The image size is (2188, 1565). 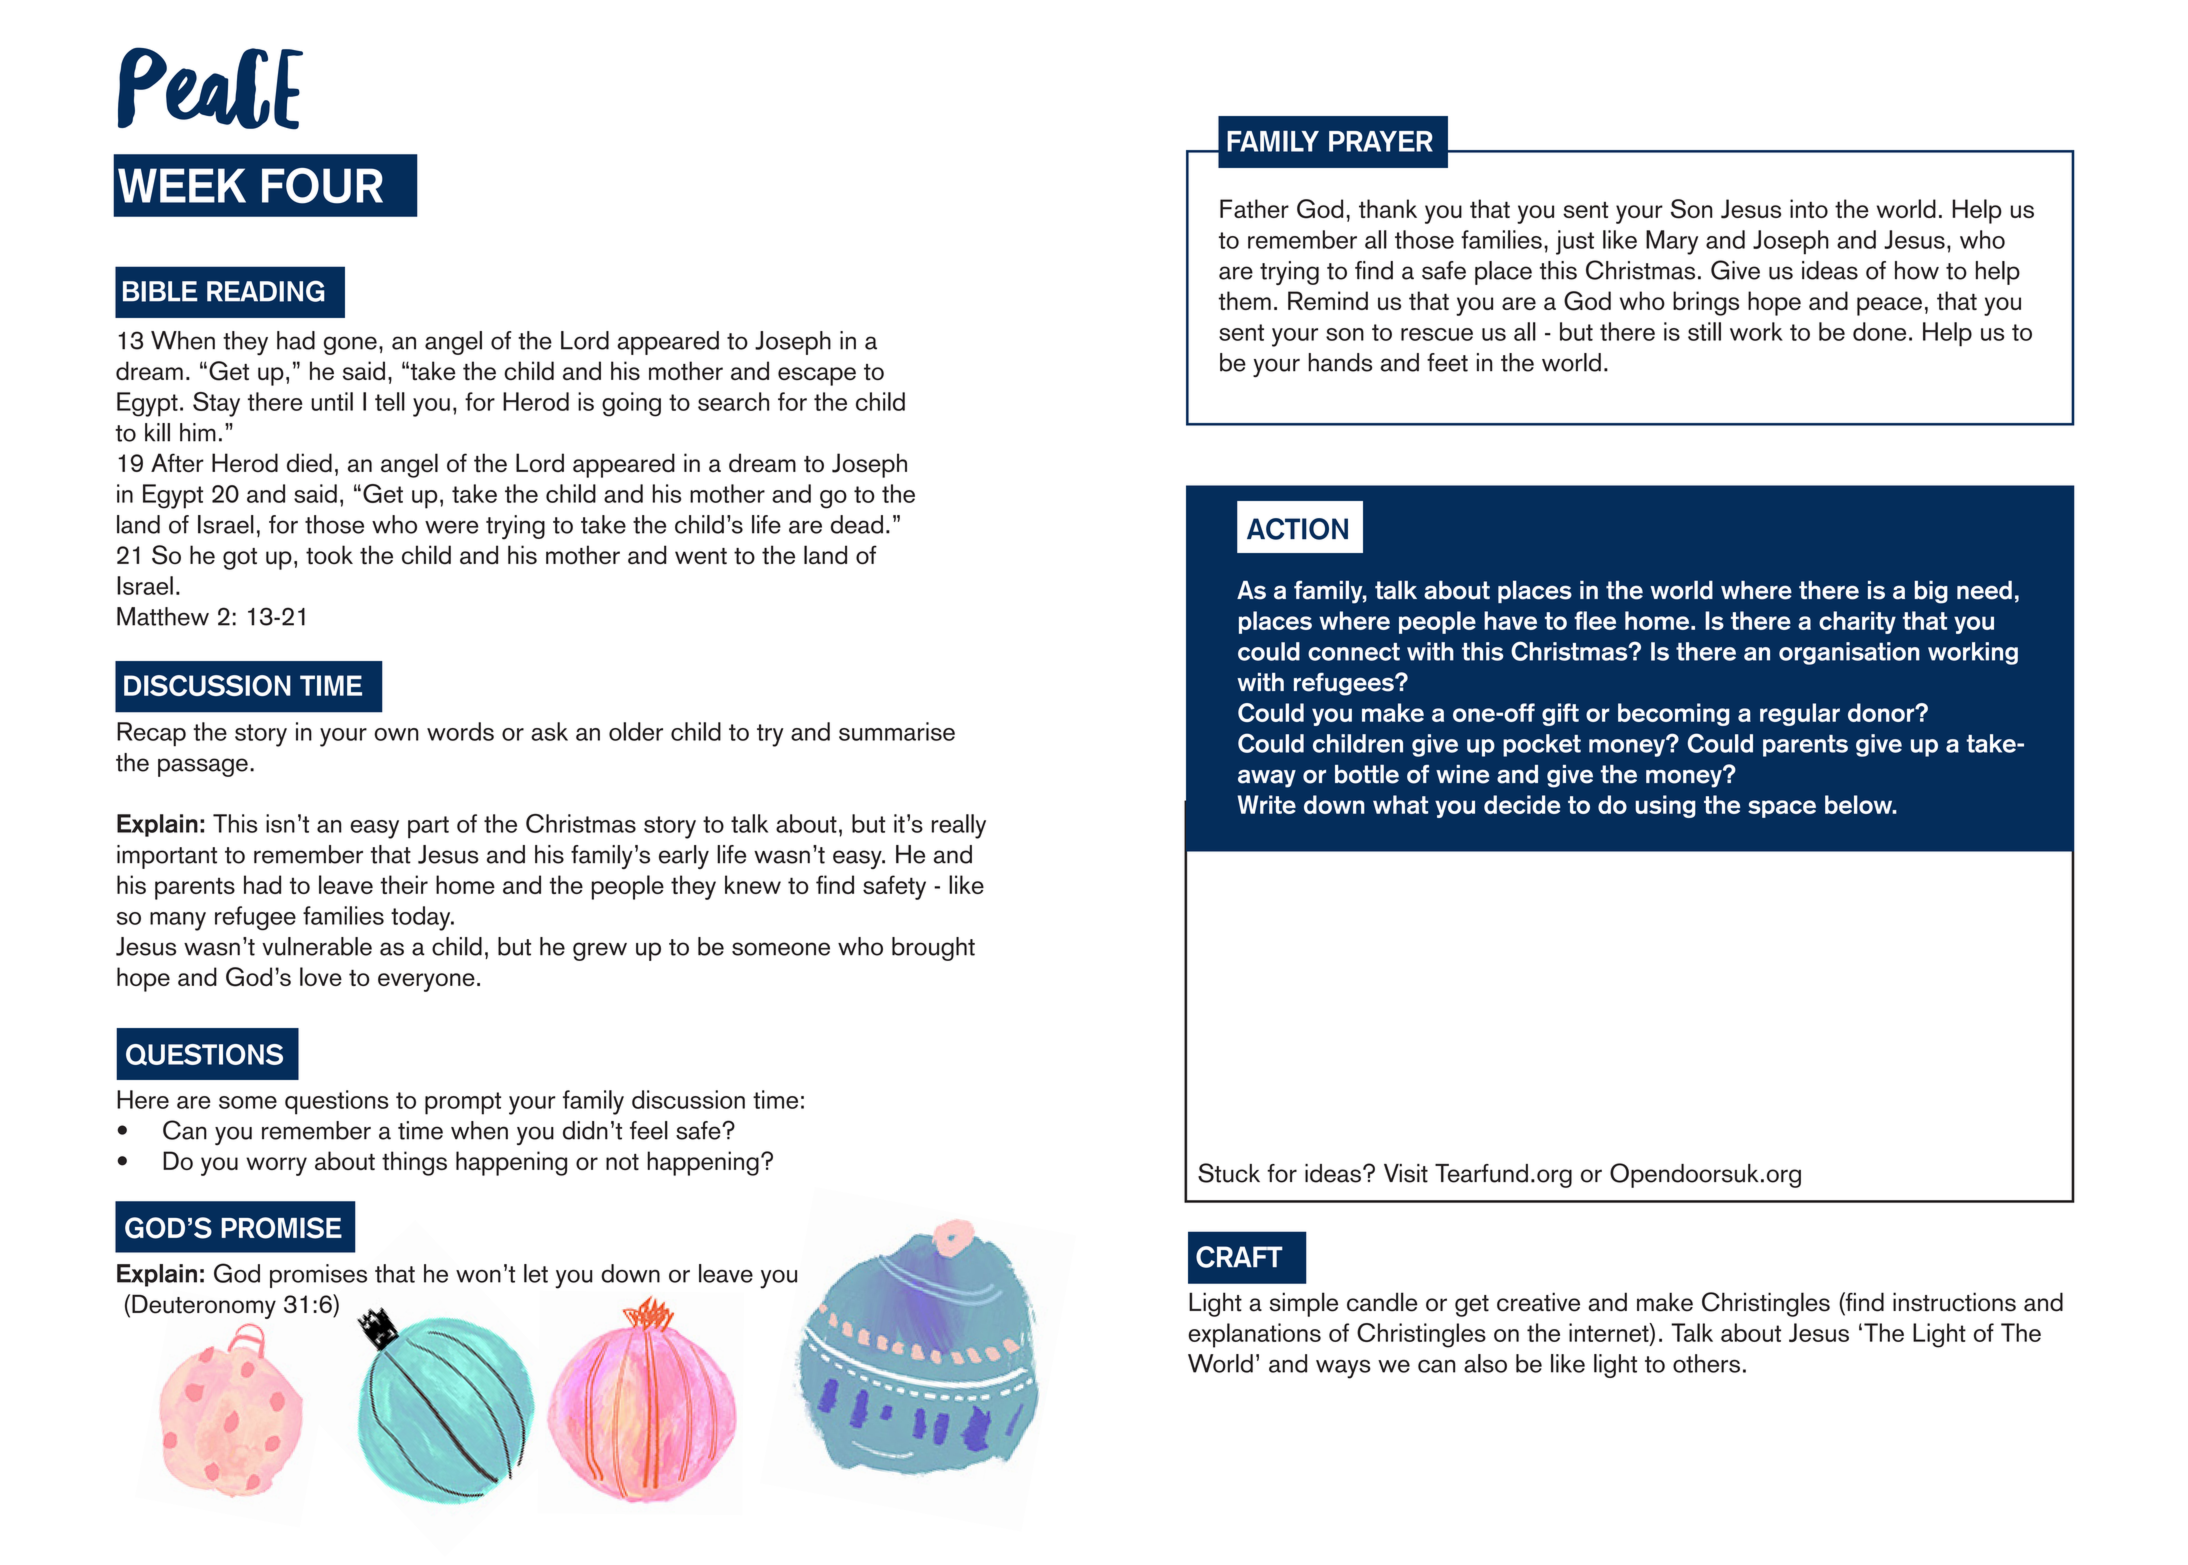 I want to click on words, so click(x=460, y=731).
